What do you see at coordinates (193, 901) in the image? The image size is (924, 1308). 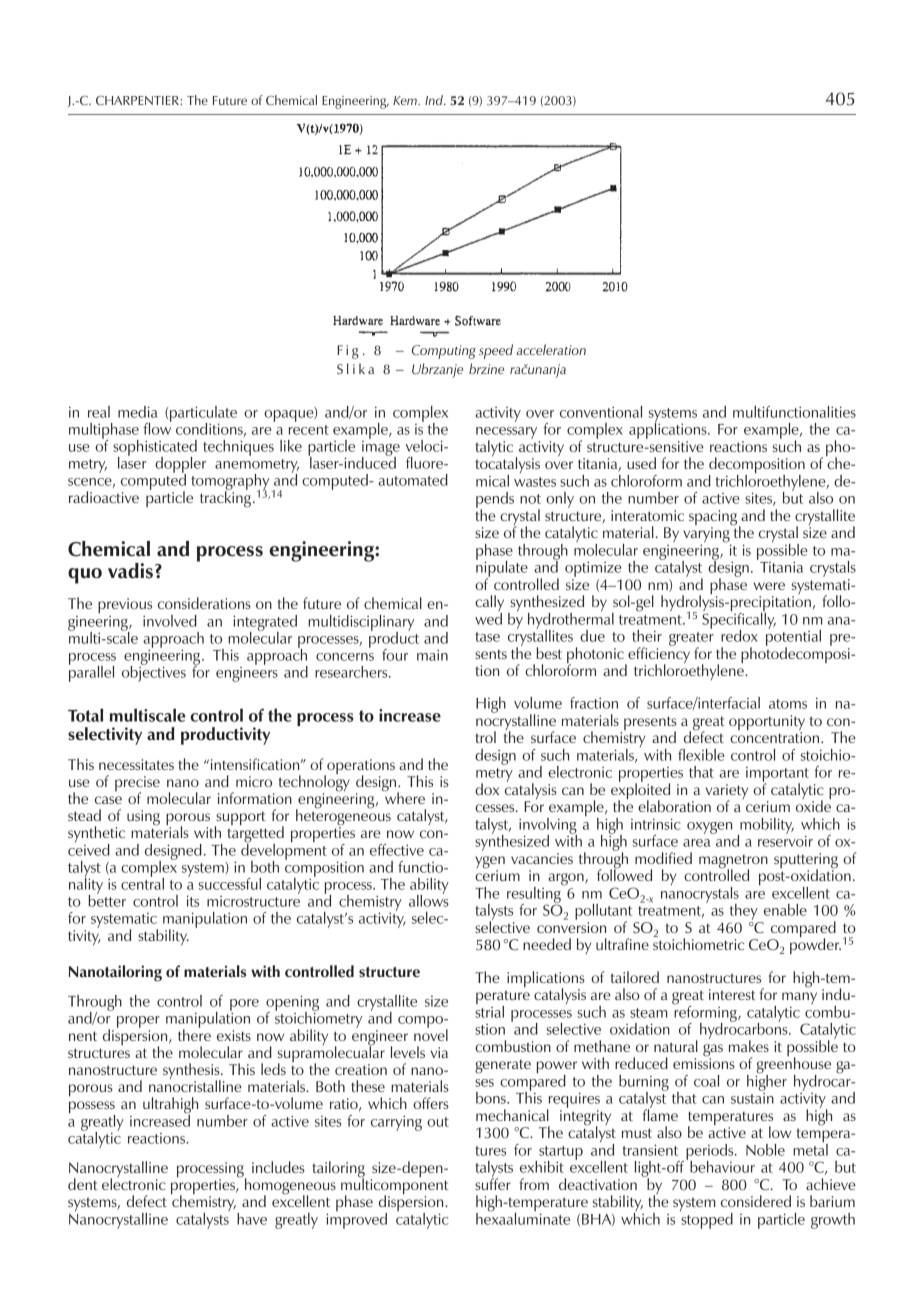 I see `its` at bounding box center [193, 901].
